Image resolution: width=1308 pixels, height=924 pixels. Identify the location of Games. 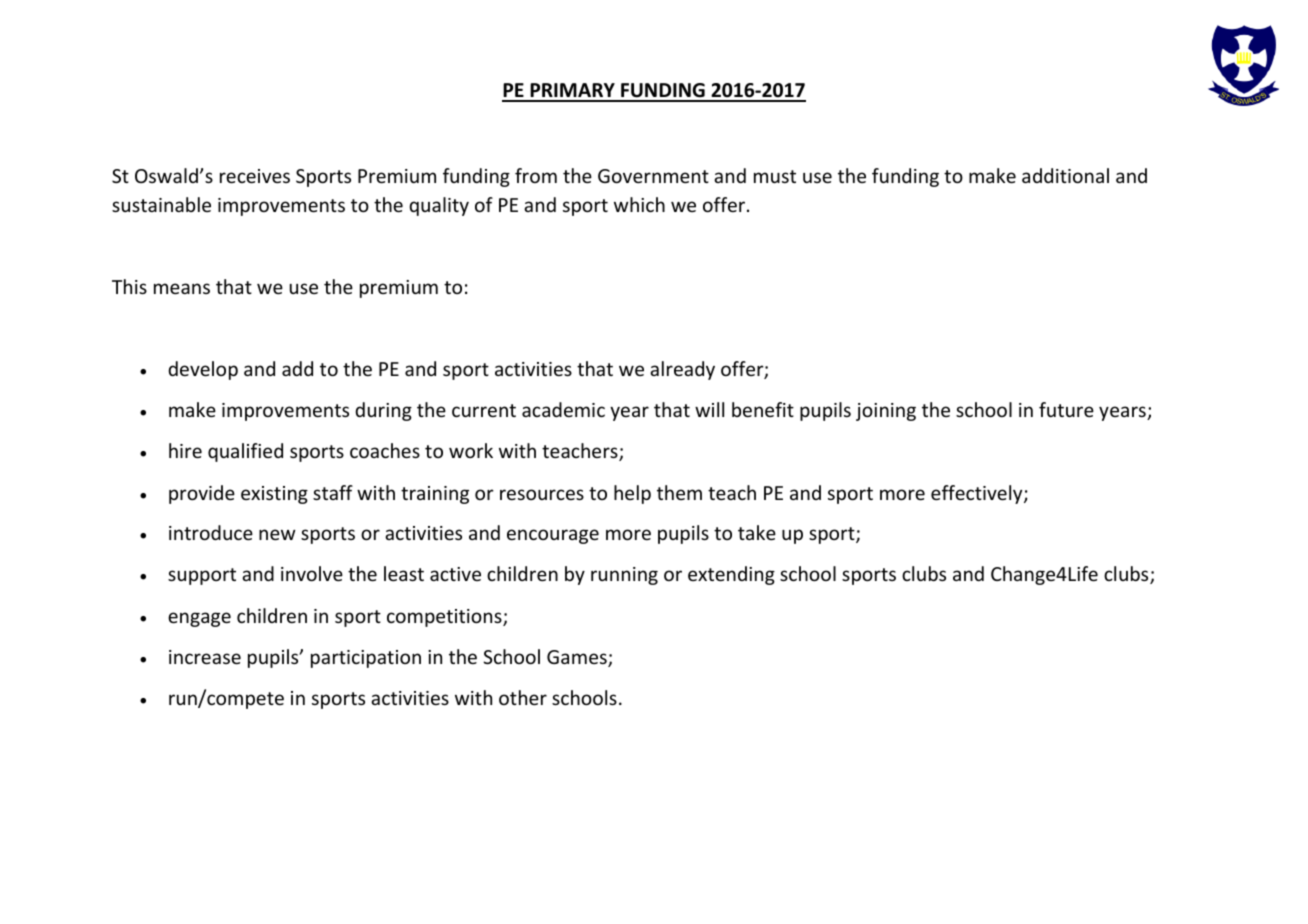
(578, 658).
